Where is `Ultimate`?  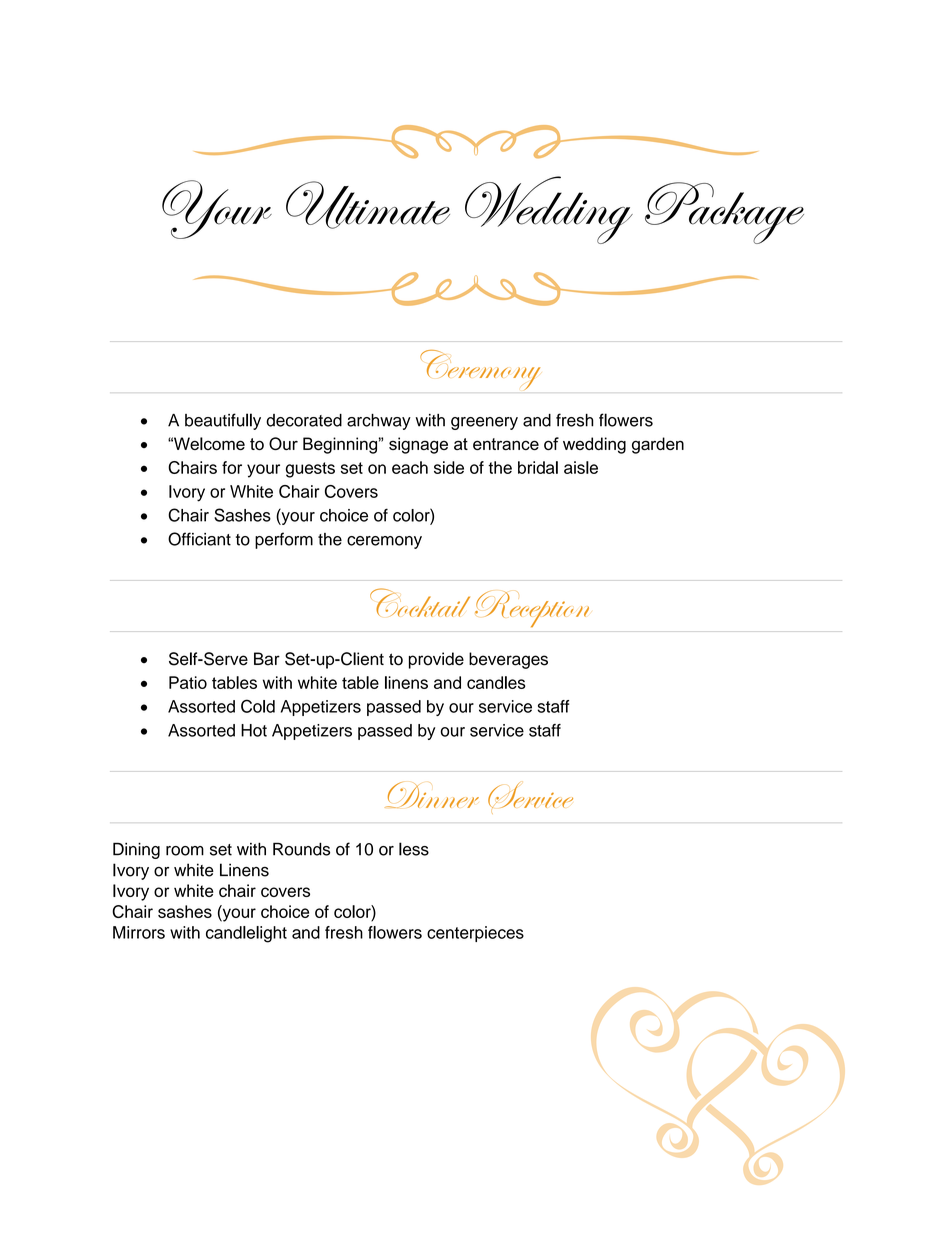
Ultimate is located at coordinates (368, 205).
